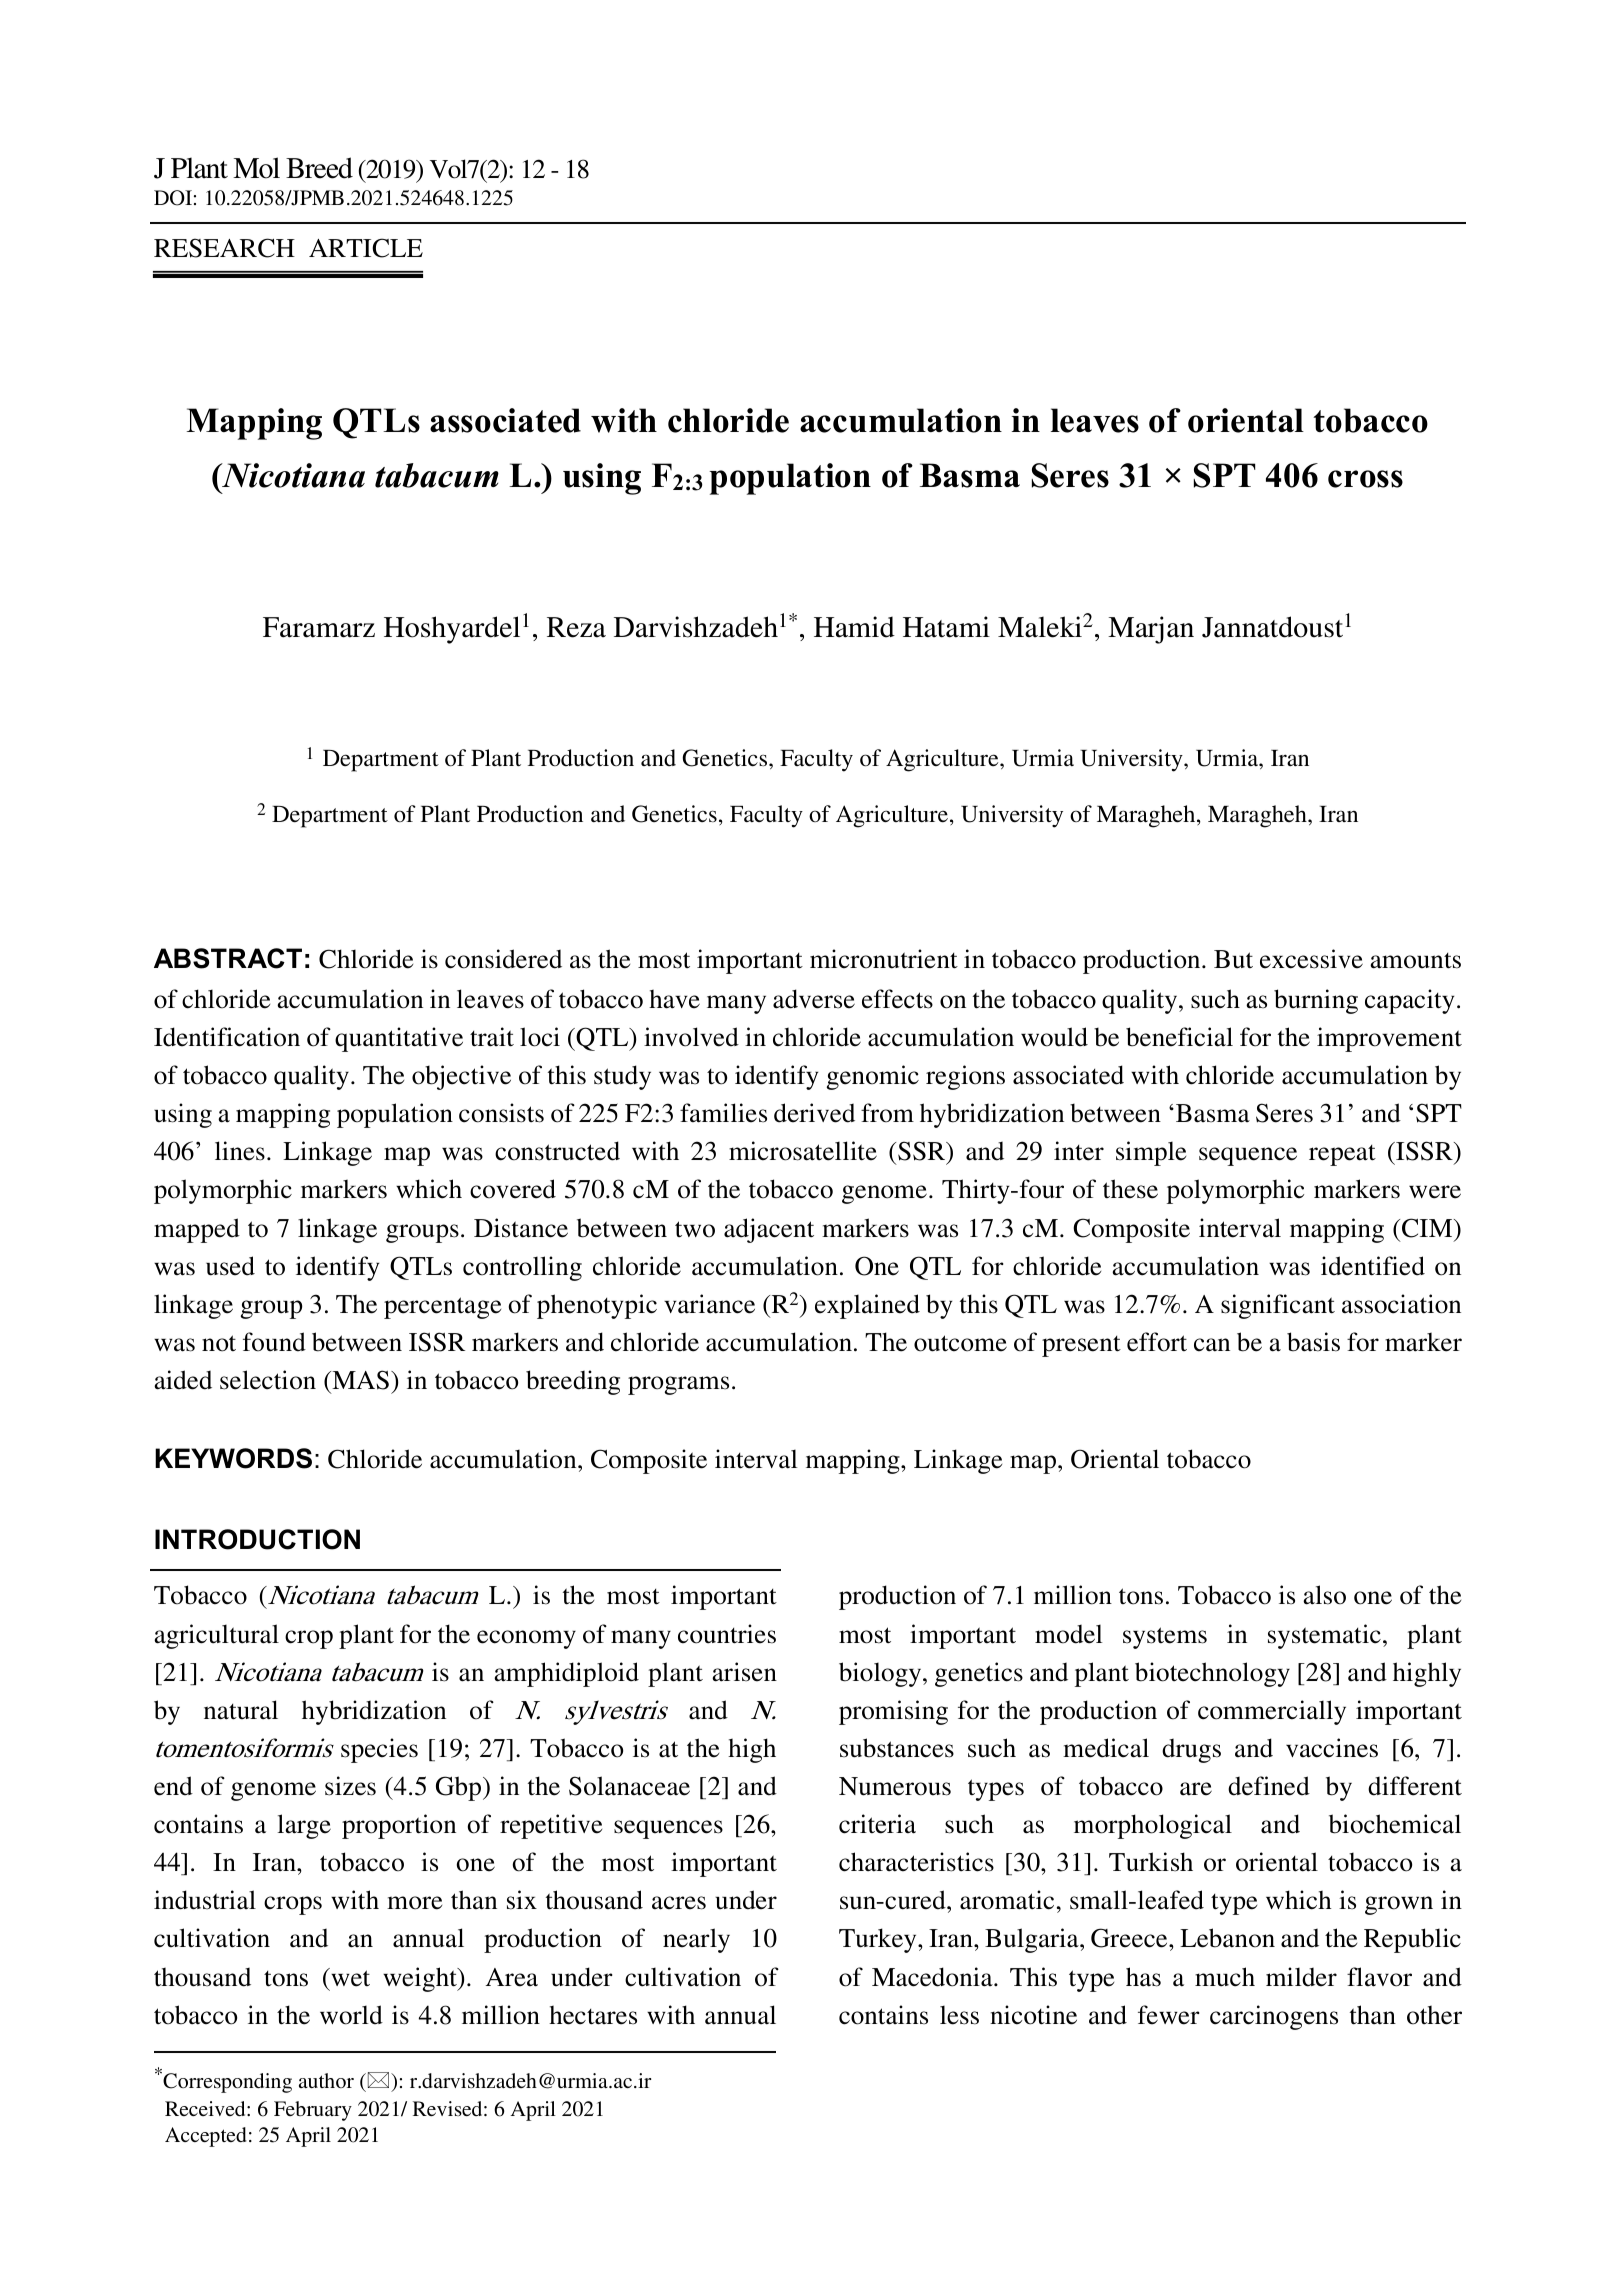 The width and height of the image is (1616, 2285). Describe the element at coordinates (1233, 959) in the image. I see `But` at that location.
